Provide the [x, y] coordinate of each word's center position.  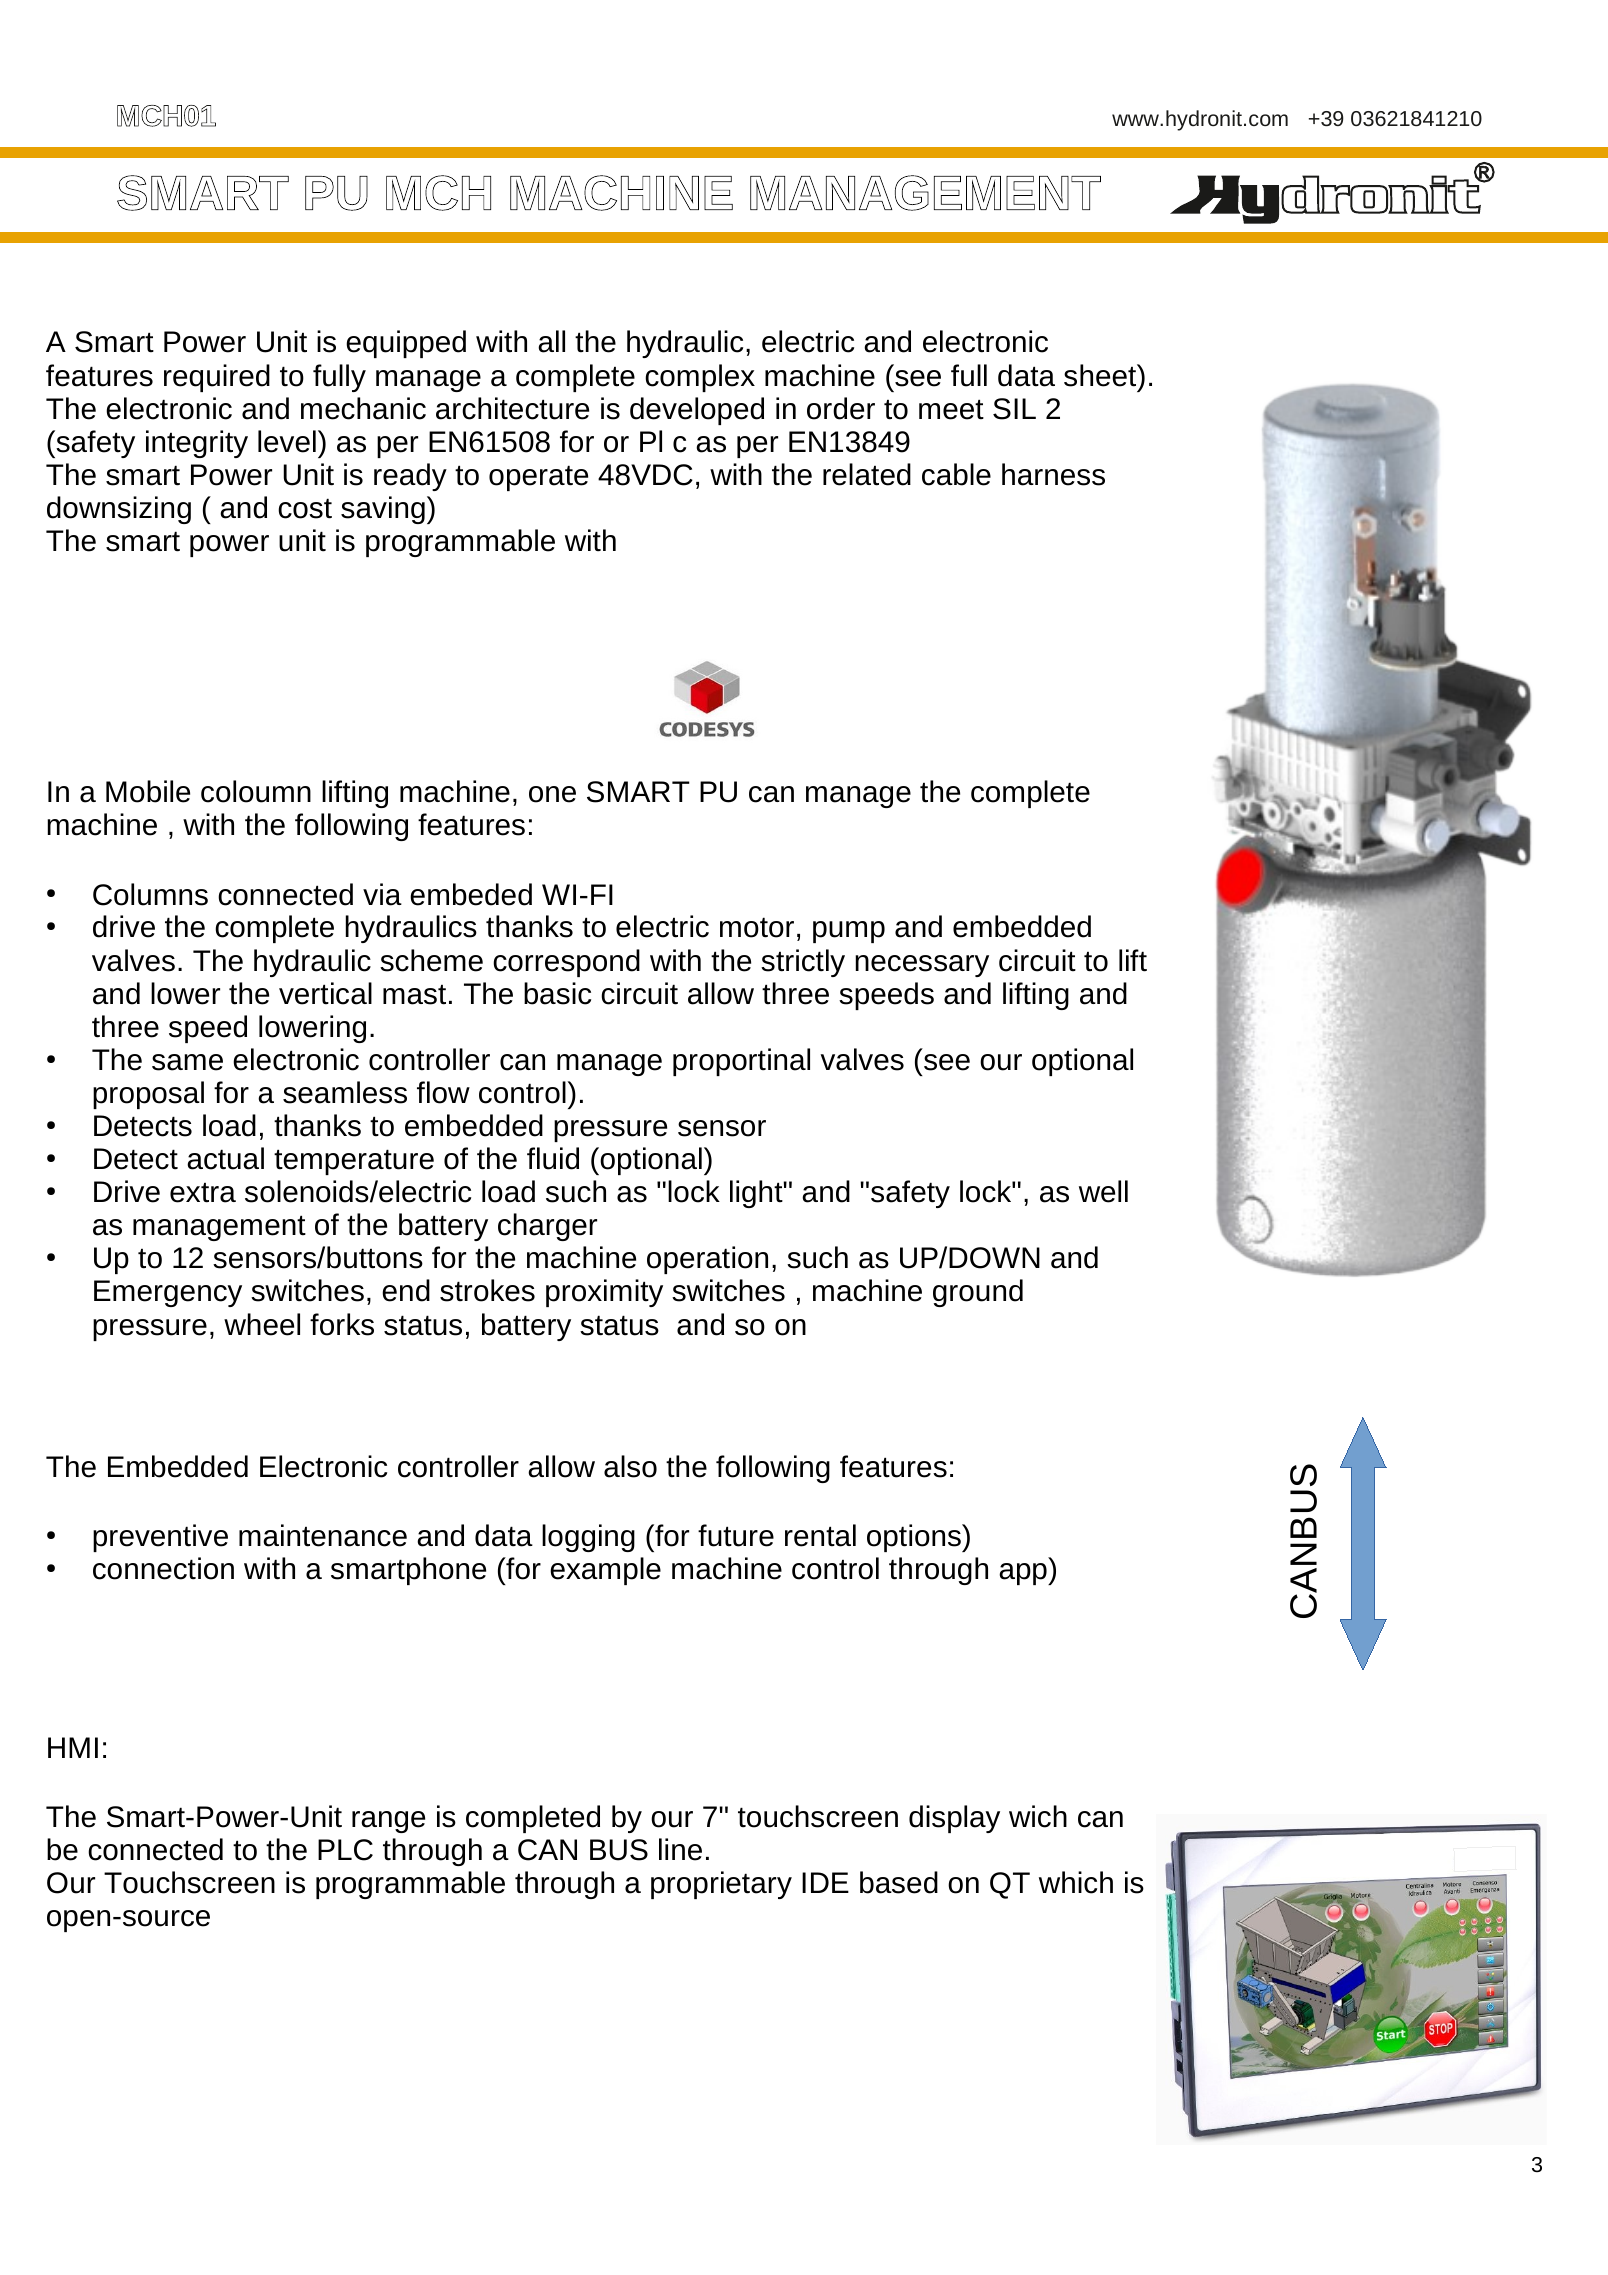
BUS [619, 1850]
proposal [148, 1095]
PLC [345, 1850]
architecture [512, 408]
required [217, 378]
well [1103, 1191]
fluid [553, 1158]
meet [951, 409]
